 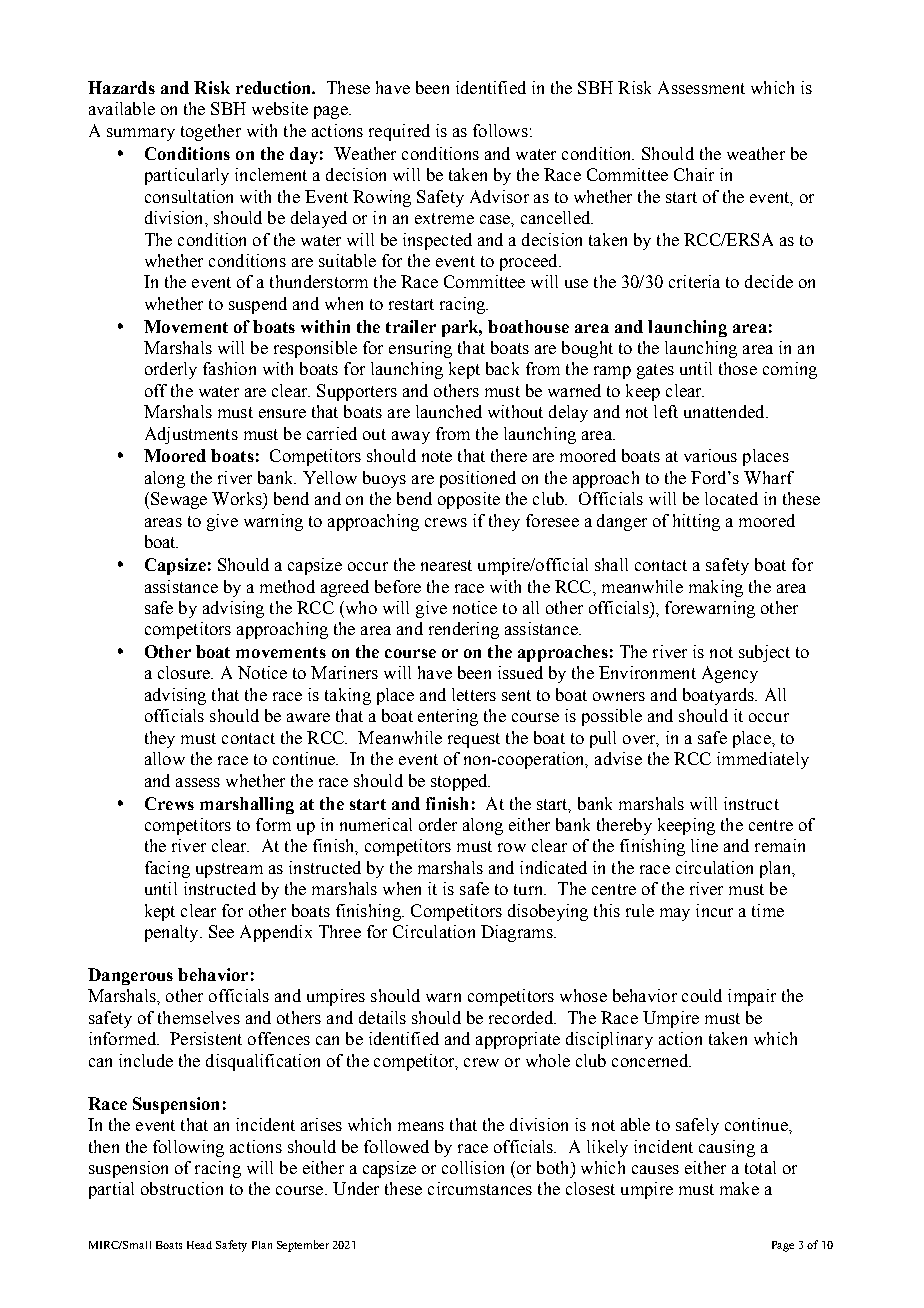 I want to click on letters, so click(x=474, y=694).
